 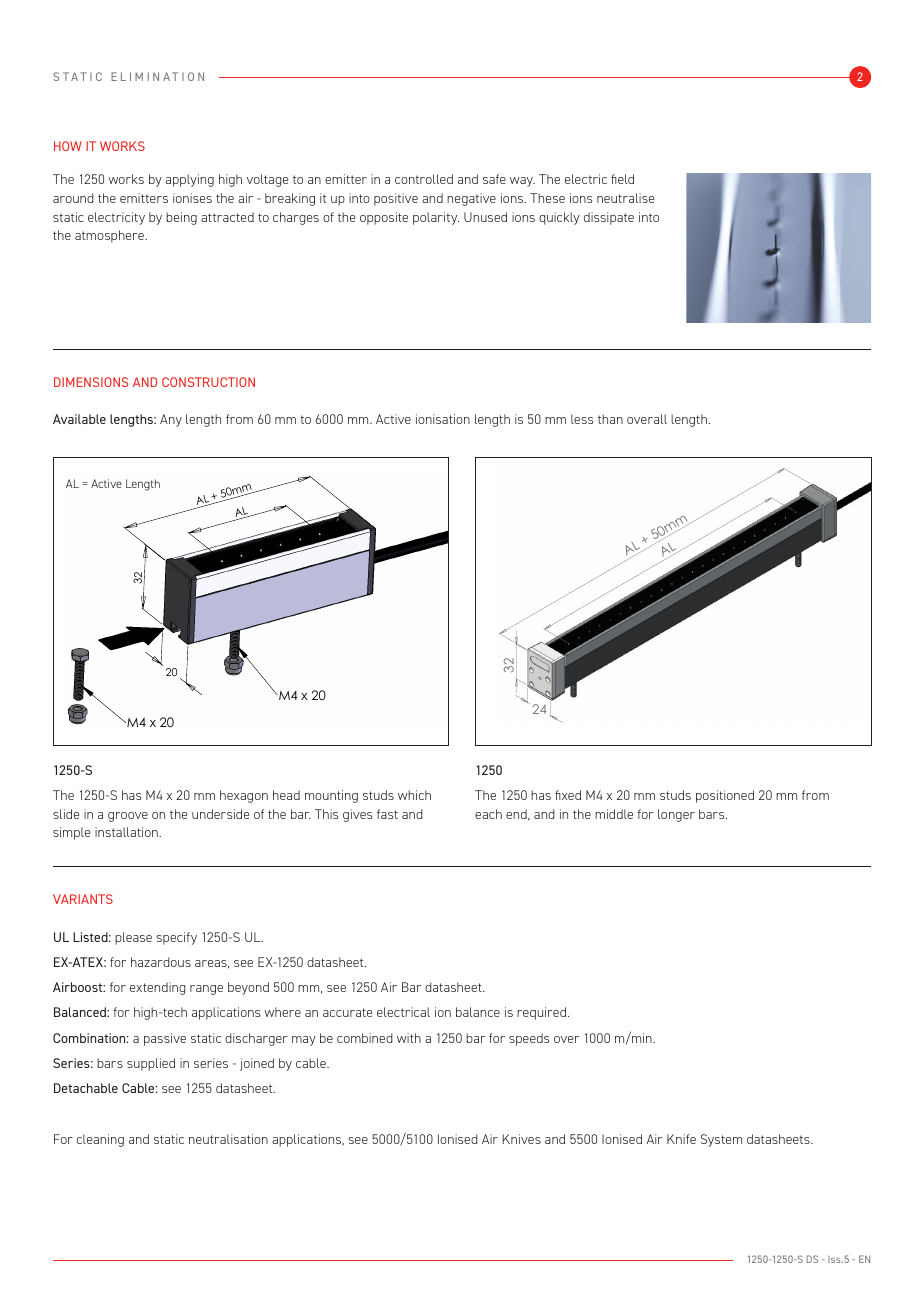 I want to click on Any, so click(x=171, y=420).
